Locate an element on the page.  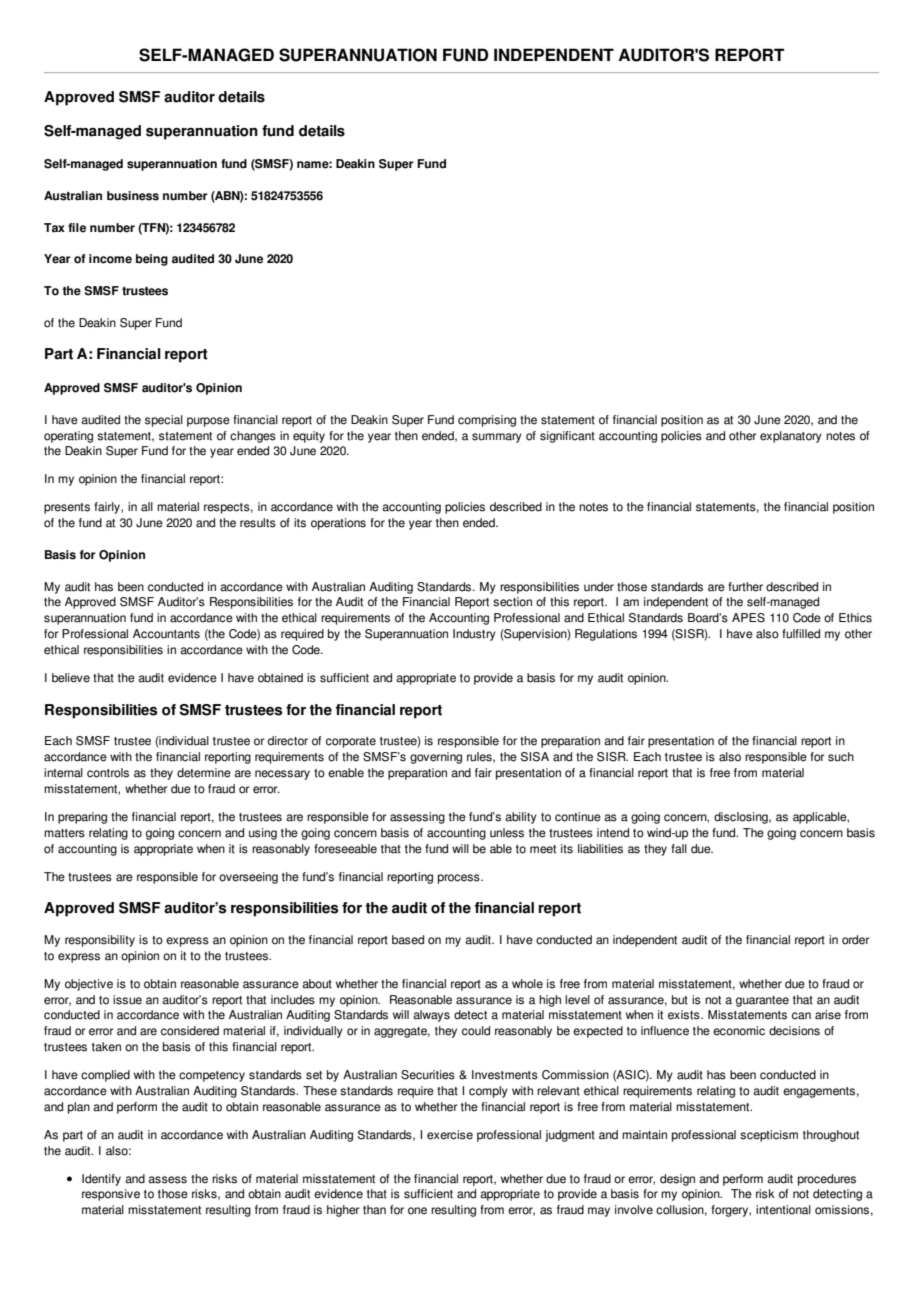
significant is located at coordinates (567, 437).
